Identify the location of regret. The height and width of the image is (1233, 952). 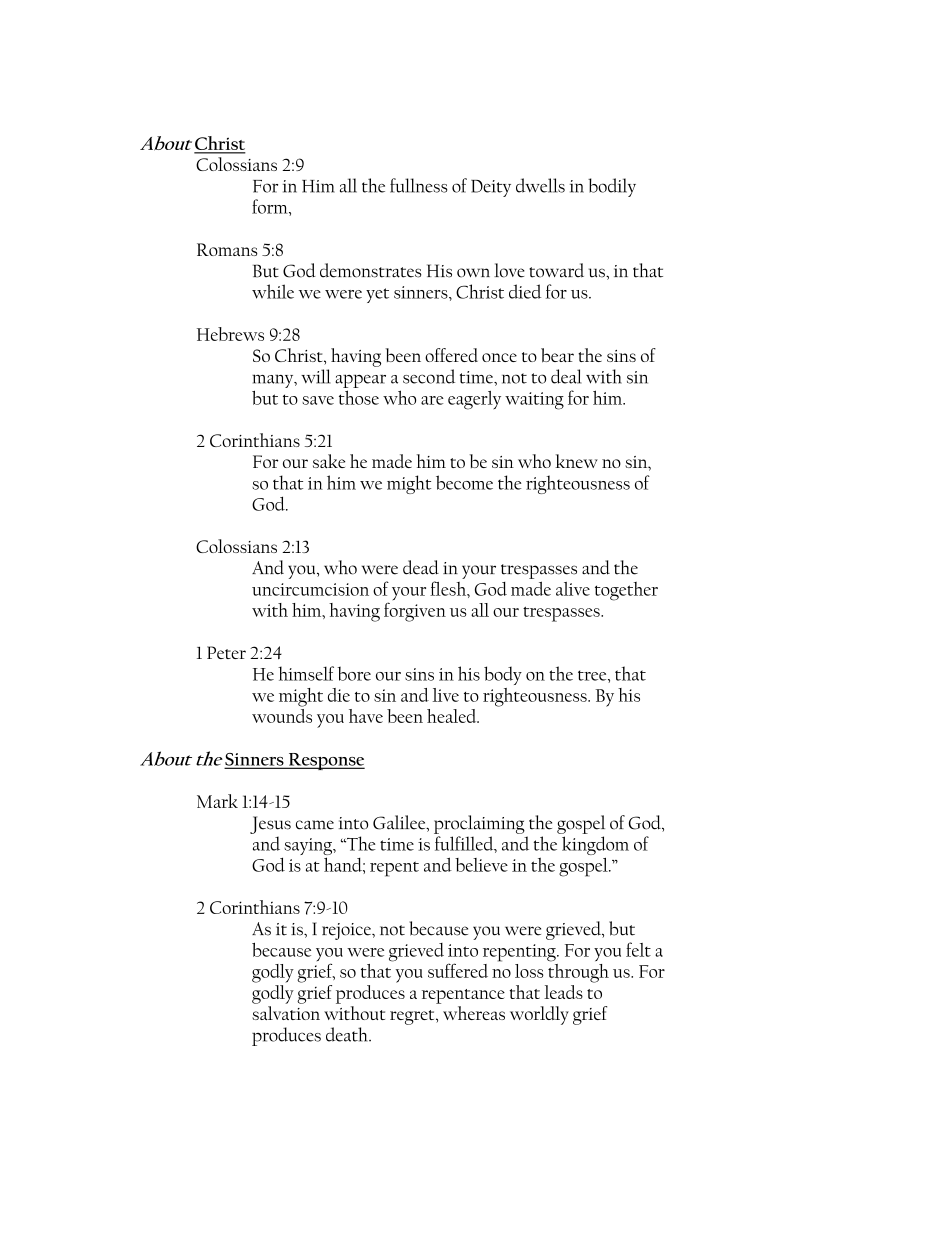
(413, 1017).
